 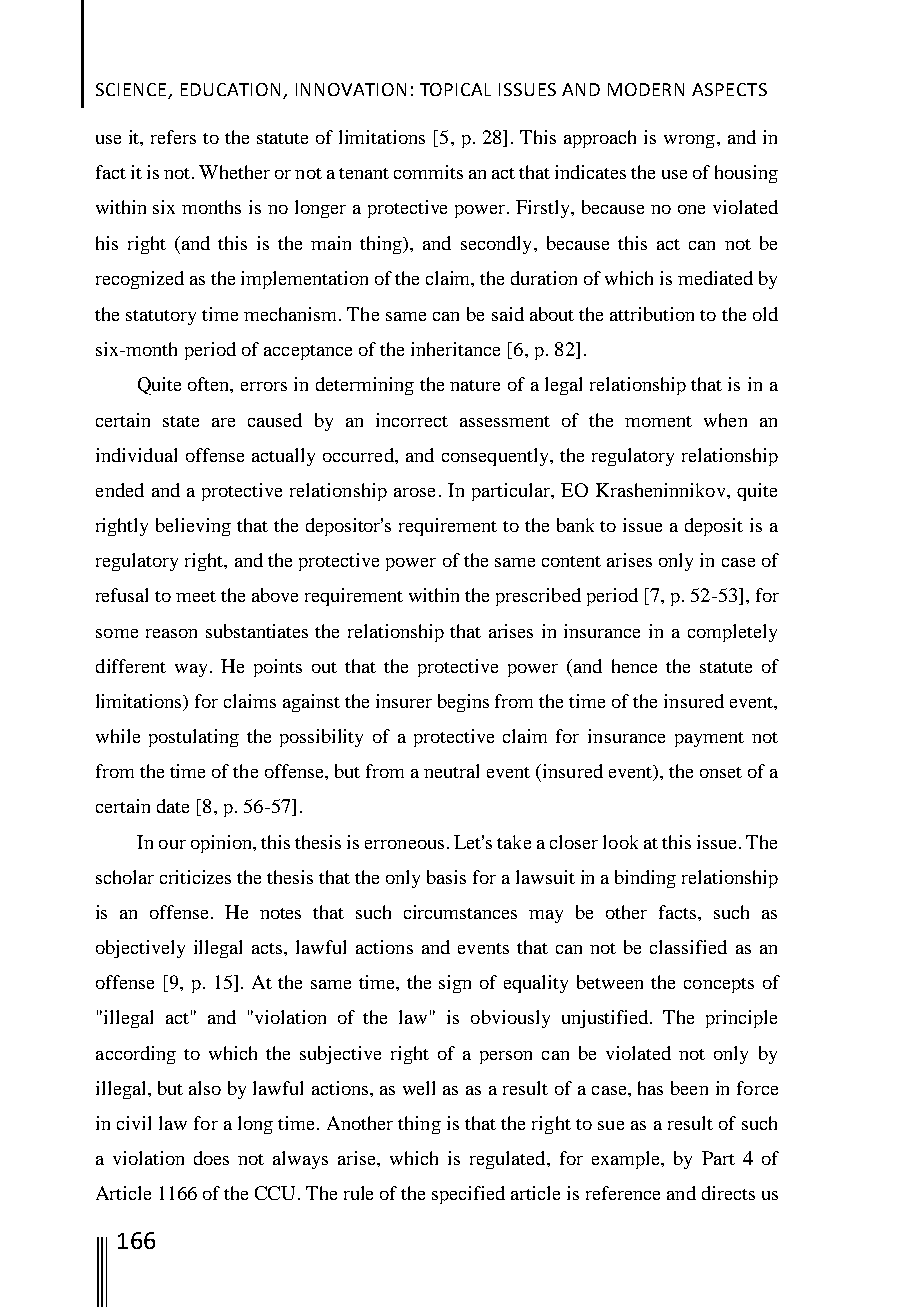 I want to click on state, so click(x=181, y=421).
